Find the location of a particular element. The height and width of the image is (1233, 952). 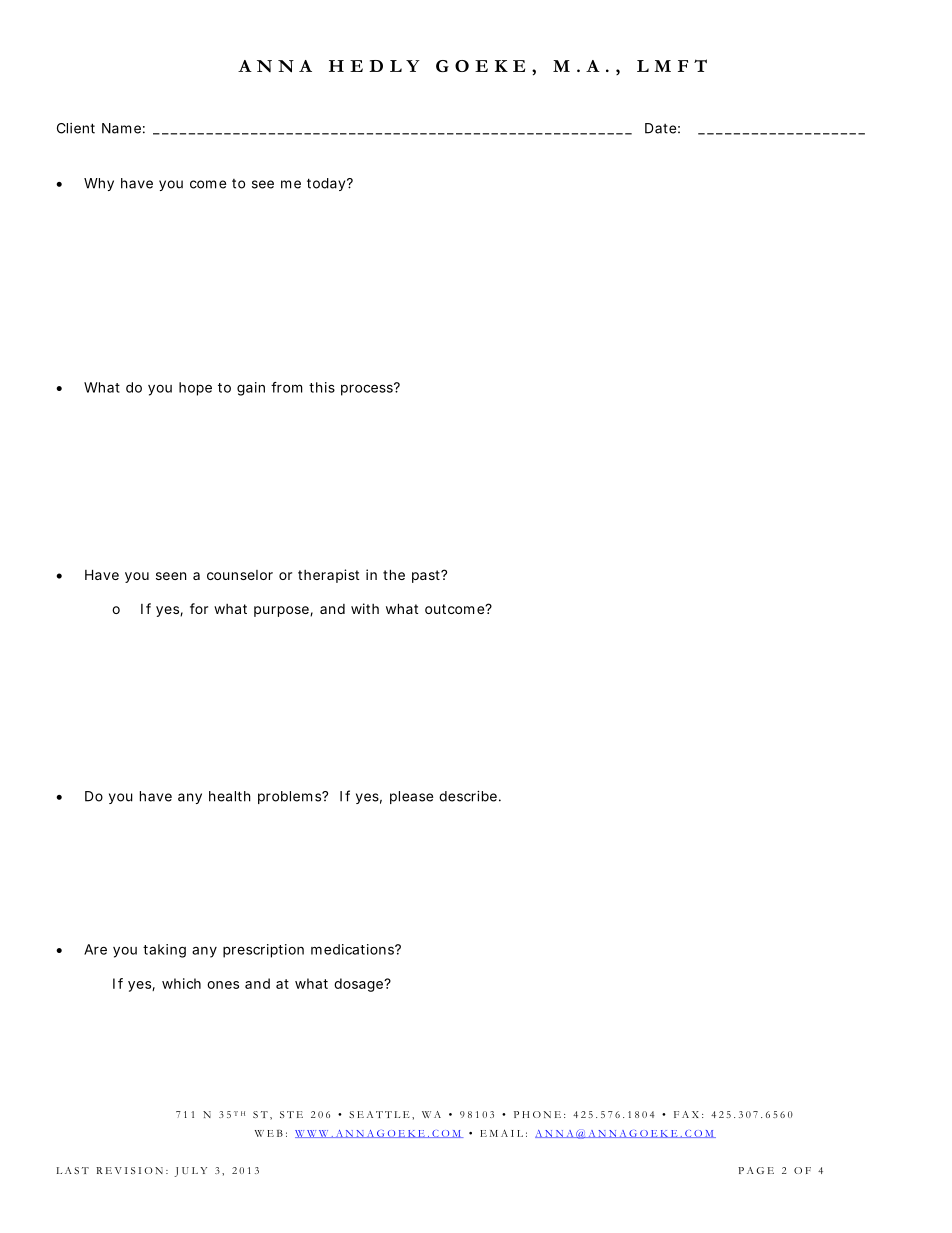

SEATTLE is located at coordinates (379, 1114).
